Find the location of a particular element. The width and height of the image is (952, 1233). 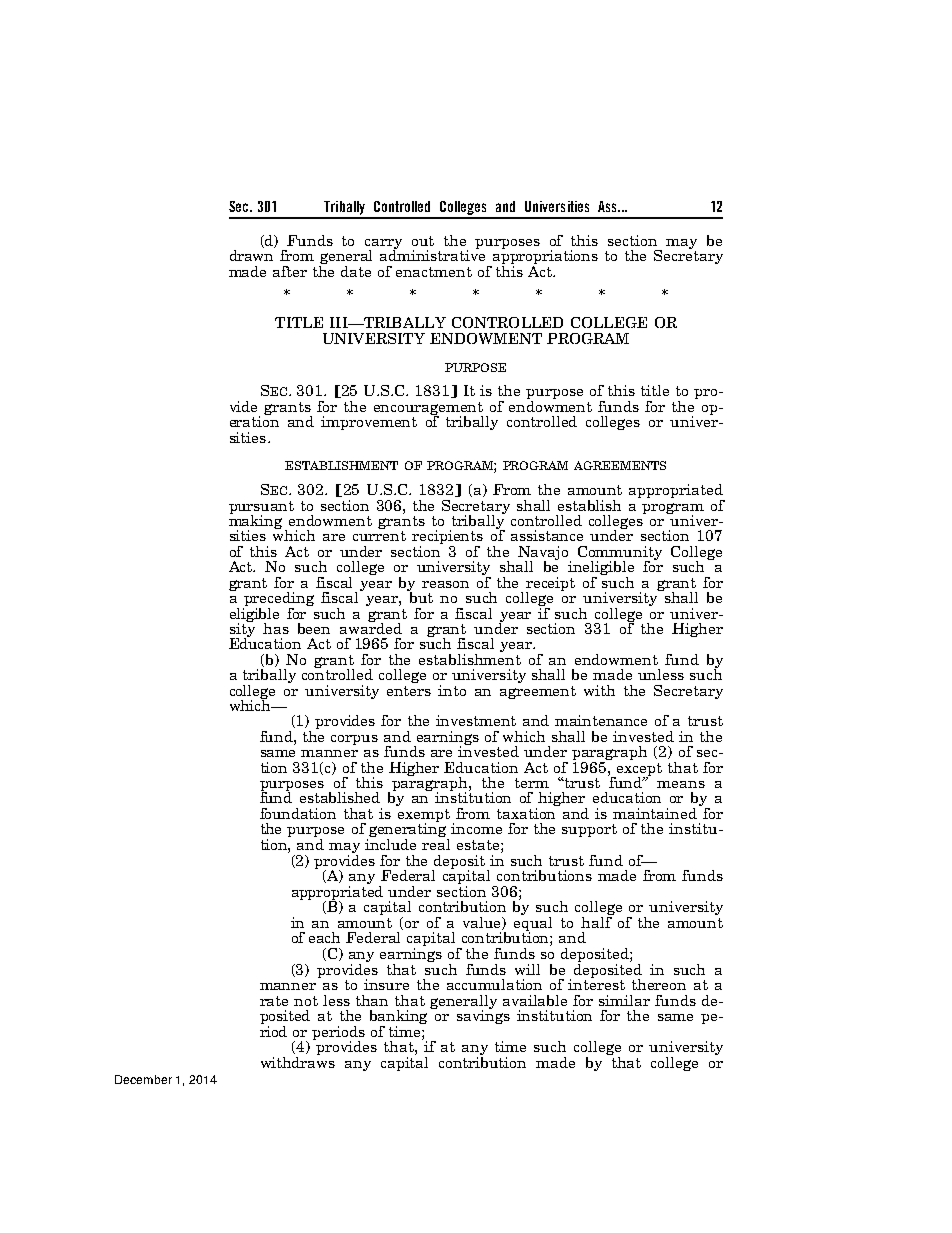

receipt is located at coordinates (550, 585).
